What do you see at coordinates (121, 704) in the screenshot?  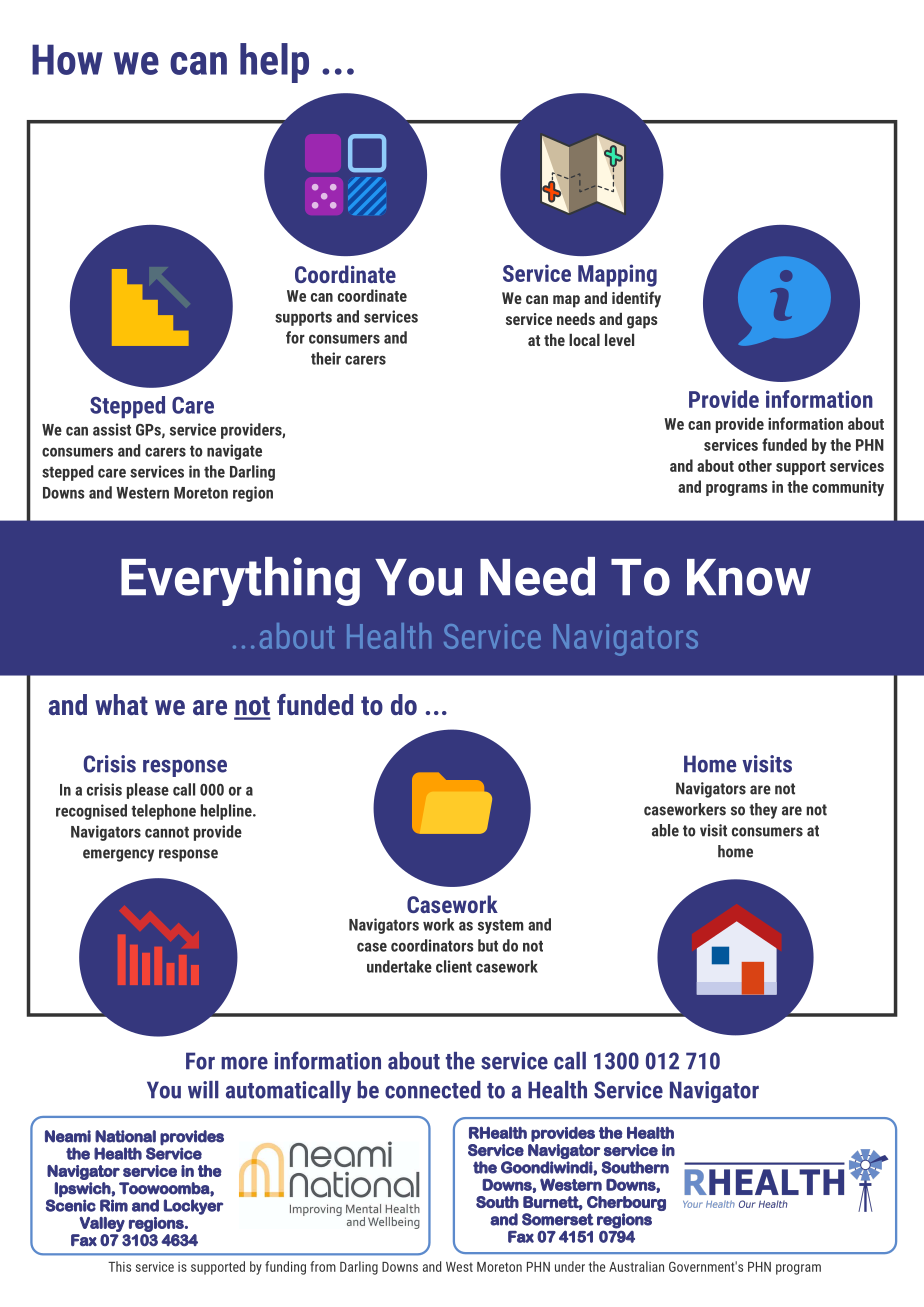 I see `what` at bounding box center [121, 704].
